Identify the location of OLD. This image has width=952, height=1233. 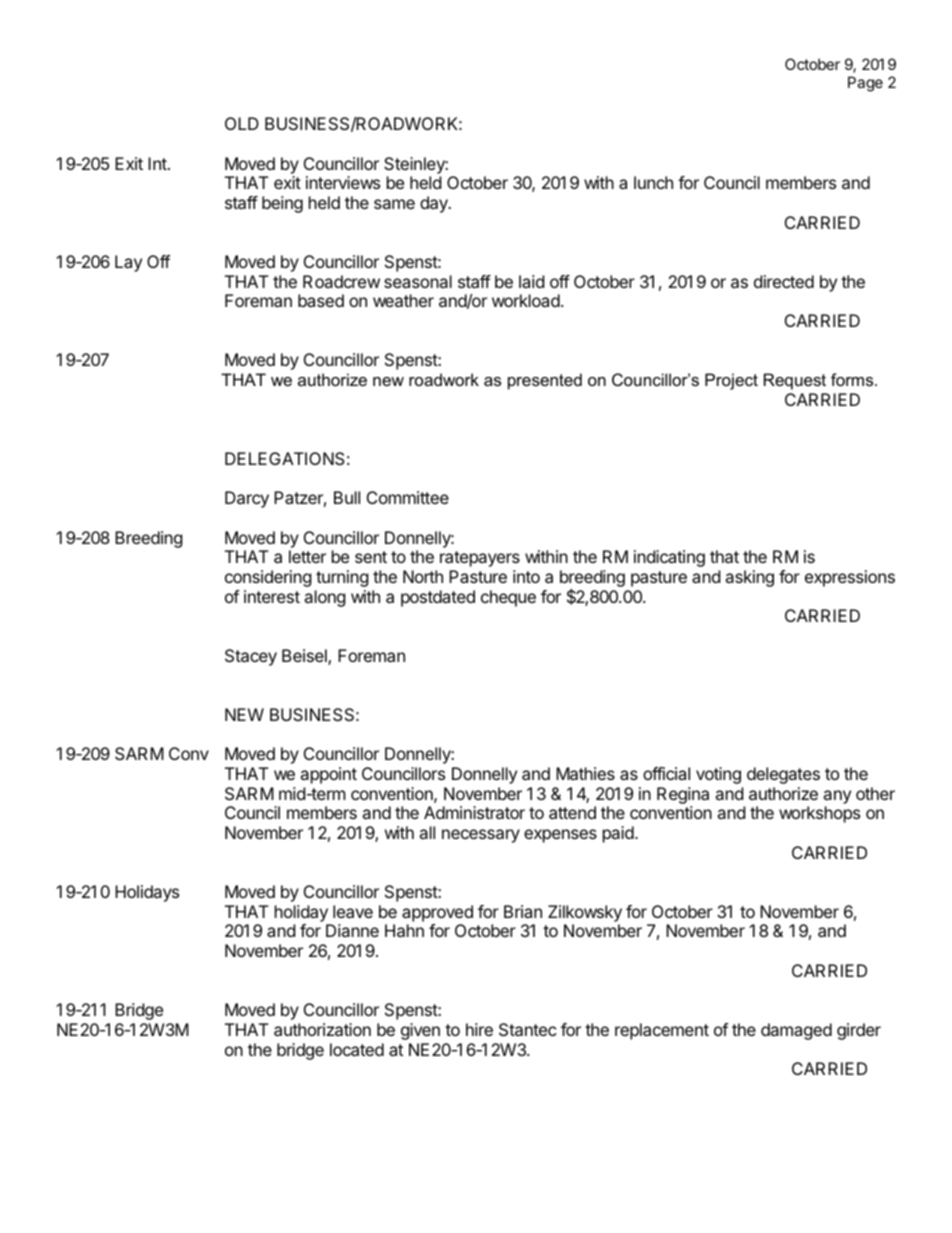
(242, 123).
